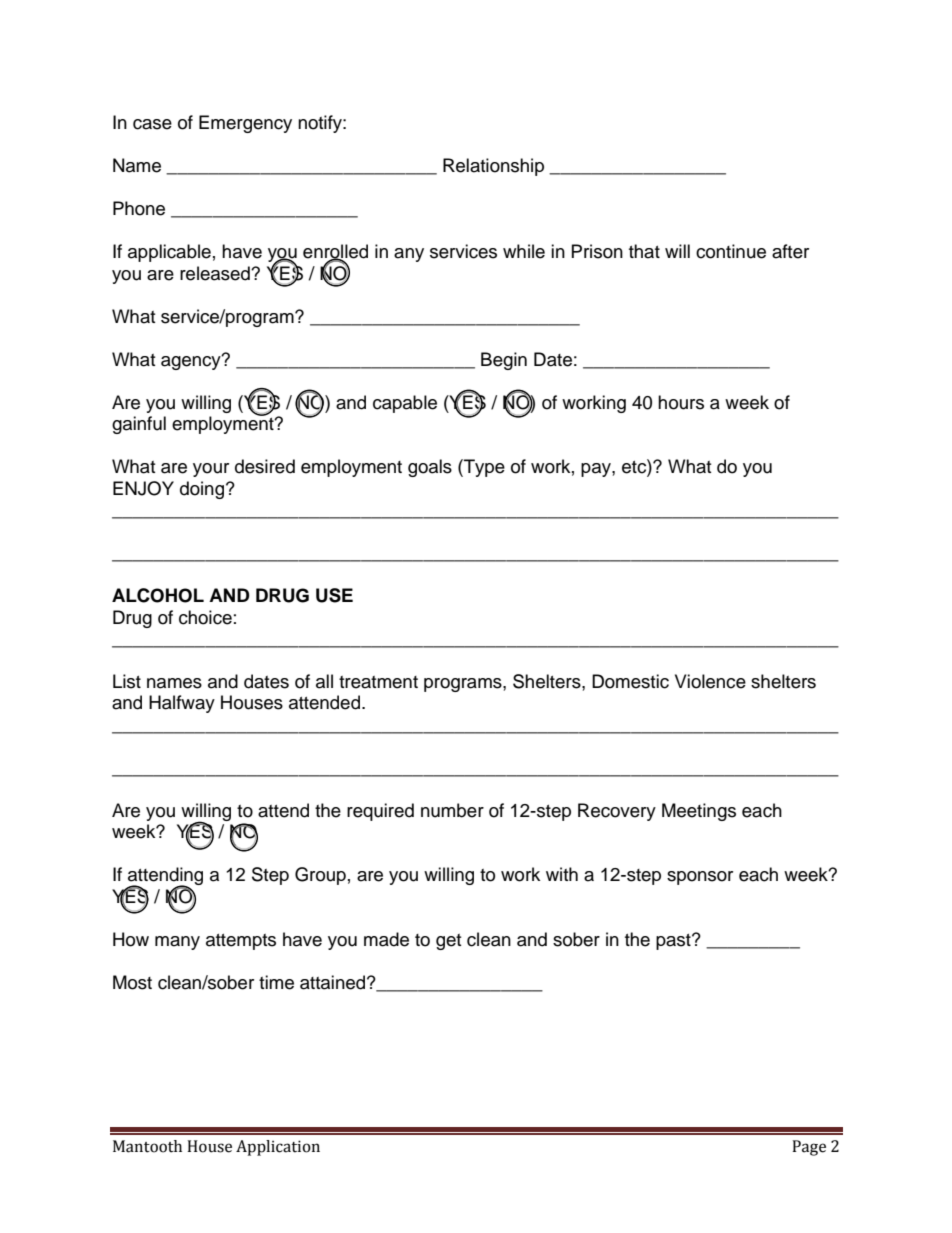 Image resolution: width=952 pixels, height=1233 pixels. I want to click on Application, so click(278, 1148).
